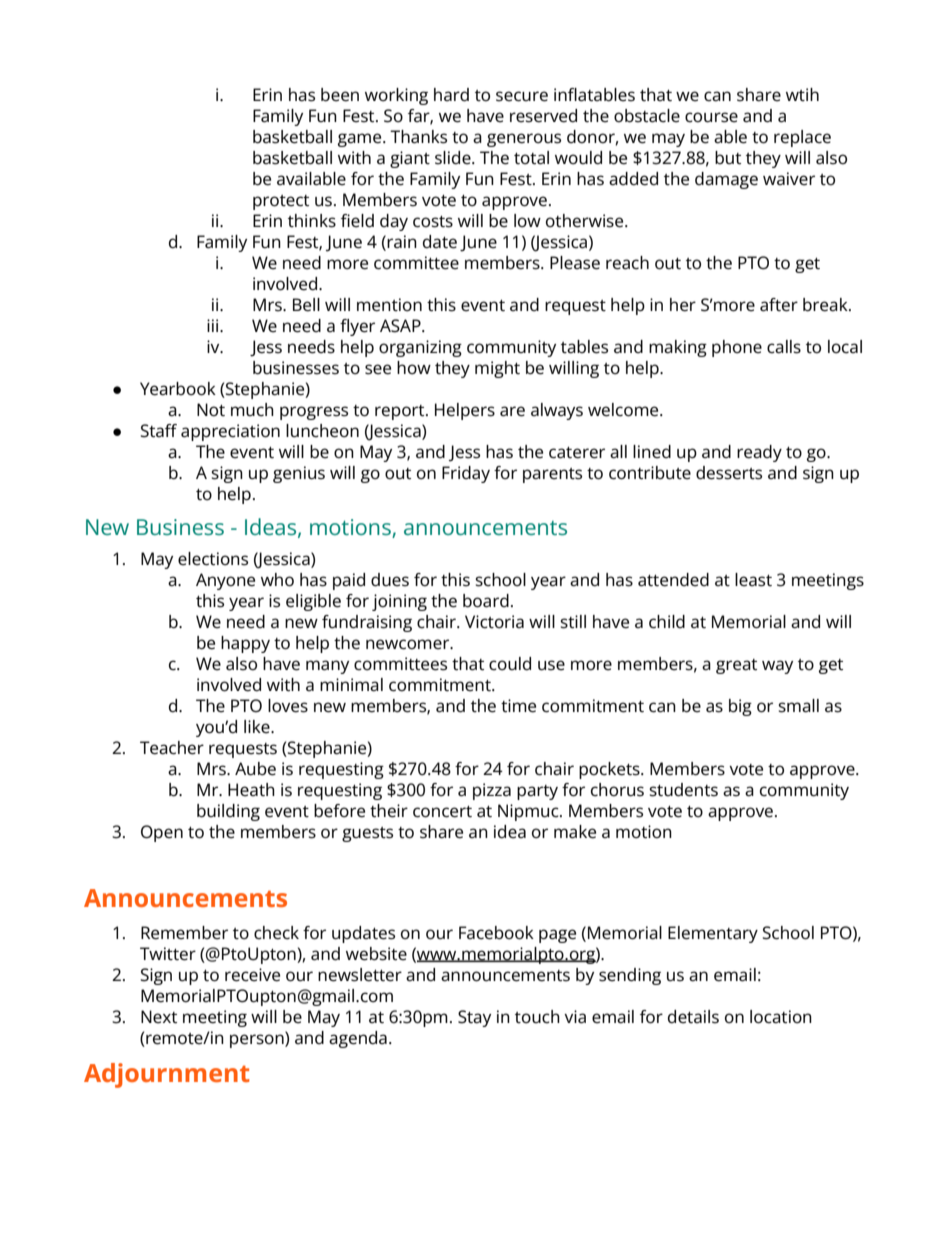 The image size is (952, 1233). Describe the element at coordinates (214, 325) in the document. I see `iii` at that location.
